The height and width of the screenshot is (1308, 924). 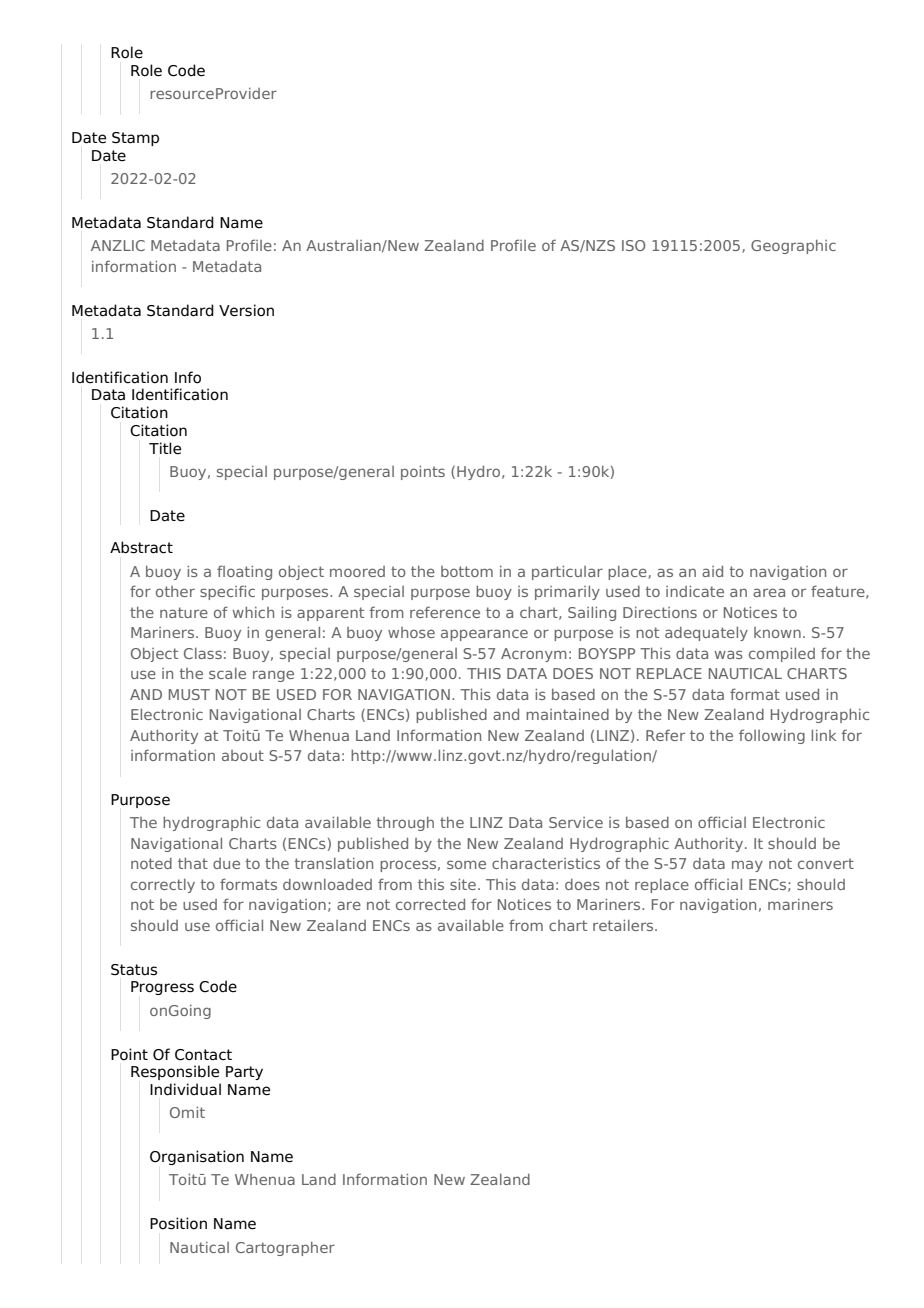 I want to click on Acronym, so click(x=534, y=655).
